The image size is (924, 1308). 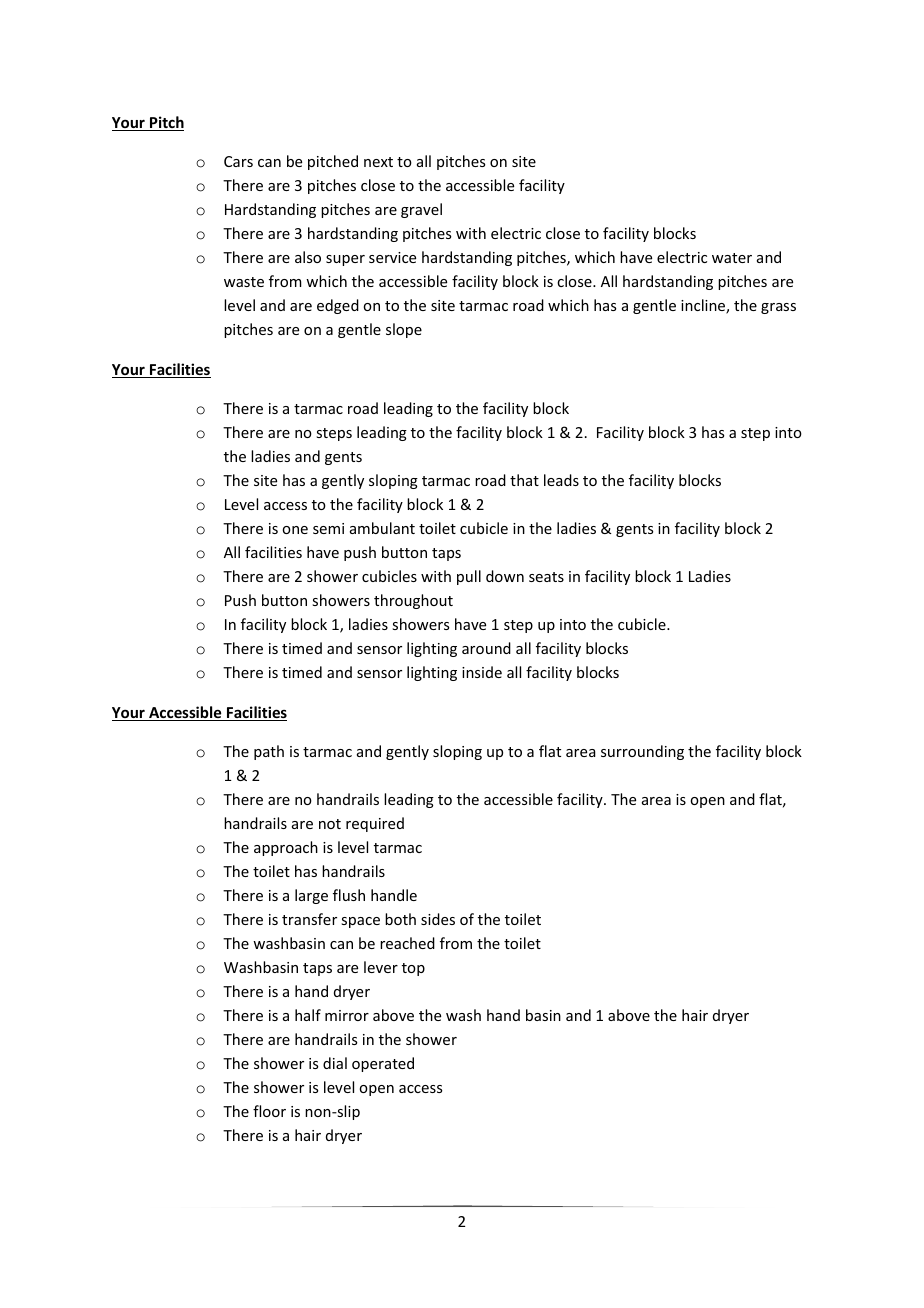 What do you see at coordinates (732, 258) in the screenshot?
I see `water` at bounding box center [732, 258].
